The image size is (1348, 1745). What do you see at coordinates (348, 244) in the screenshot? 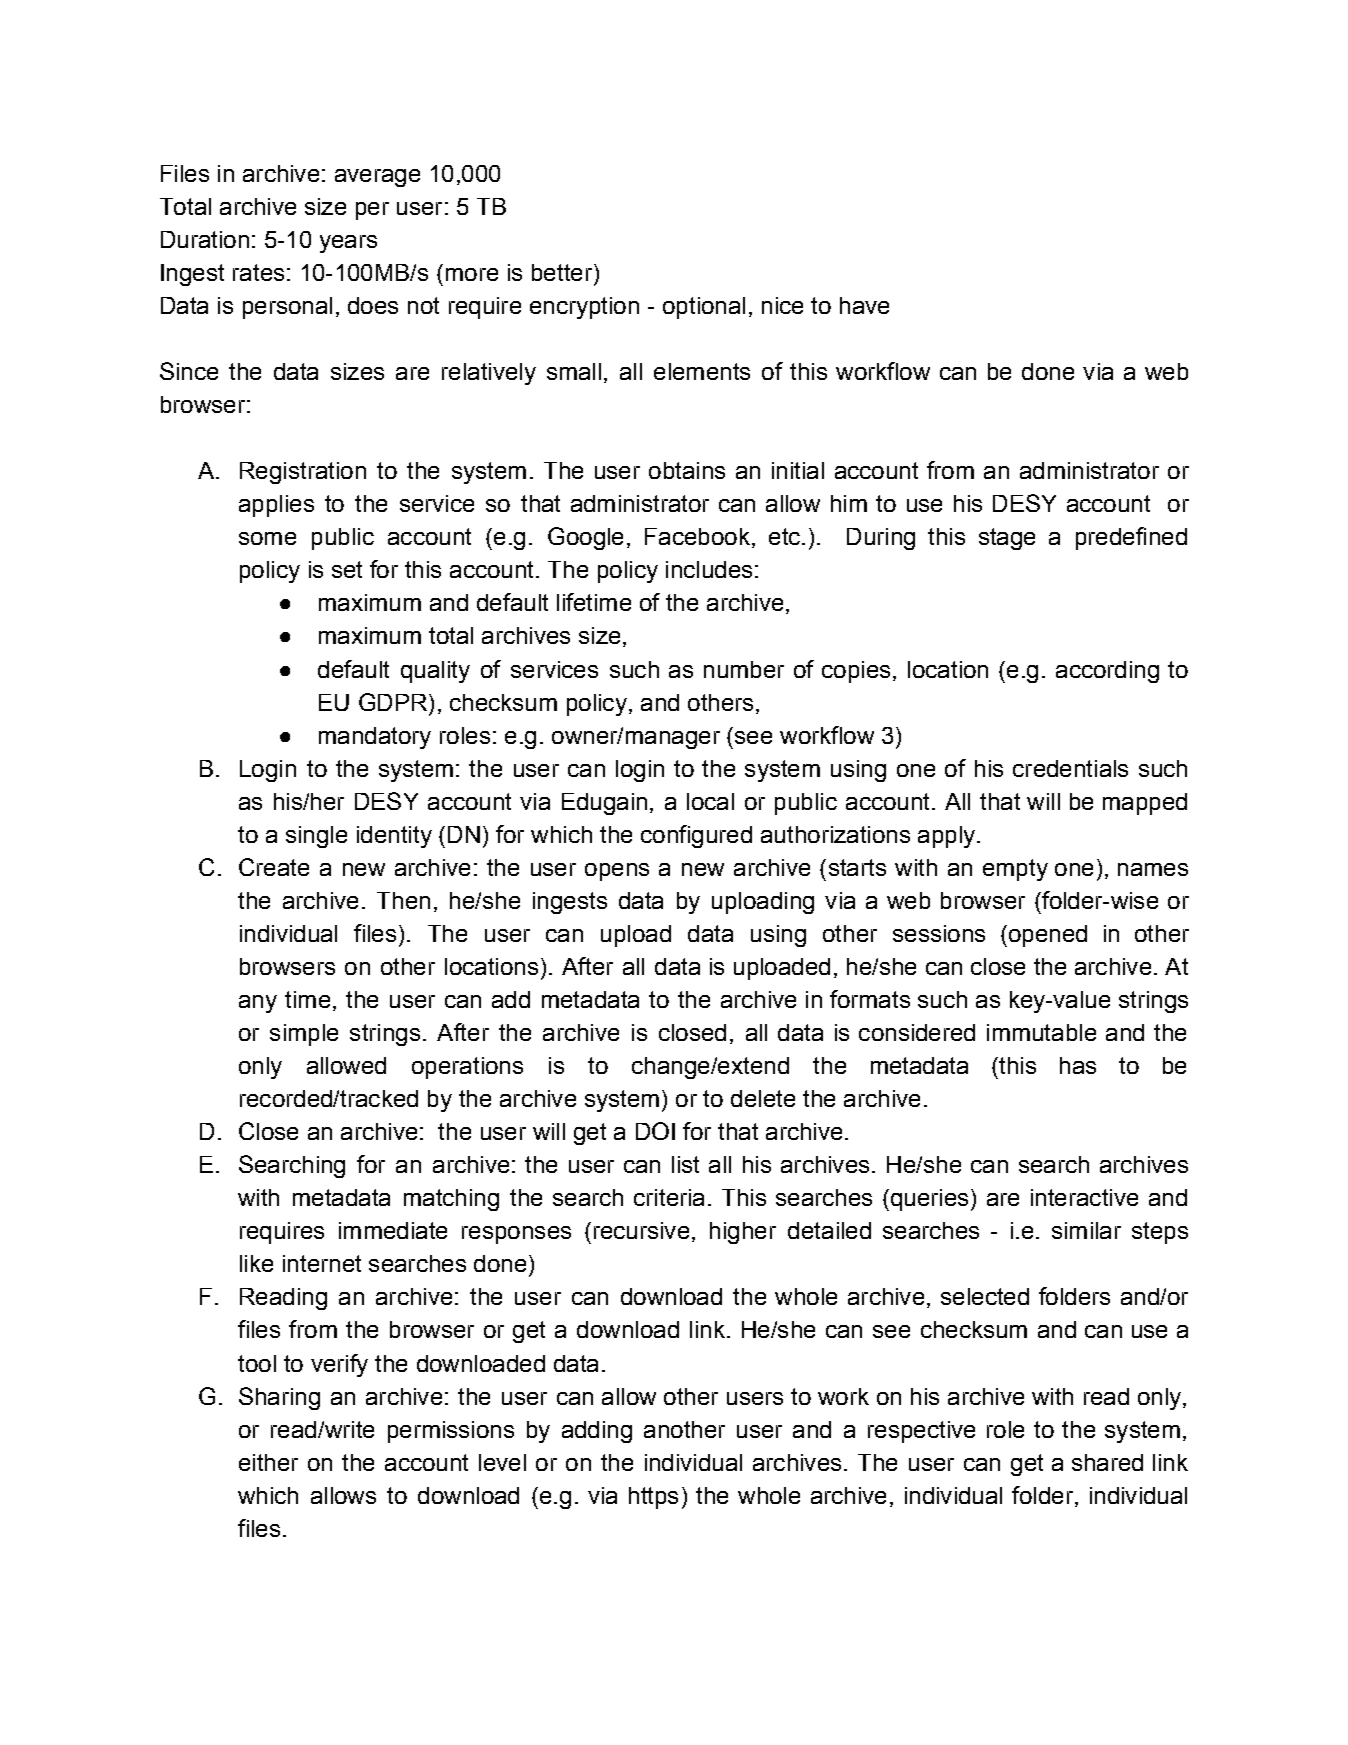
I see `years` at bounding box center [348, 244].
